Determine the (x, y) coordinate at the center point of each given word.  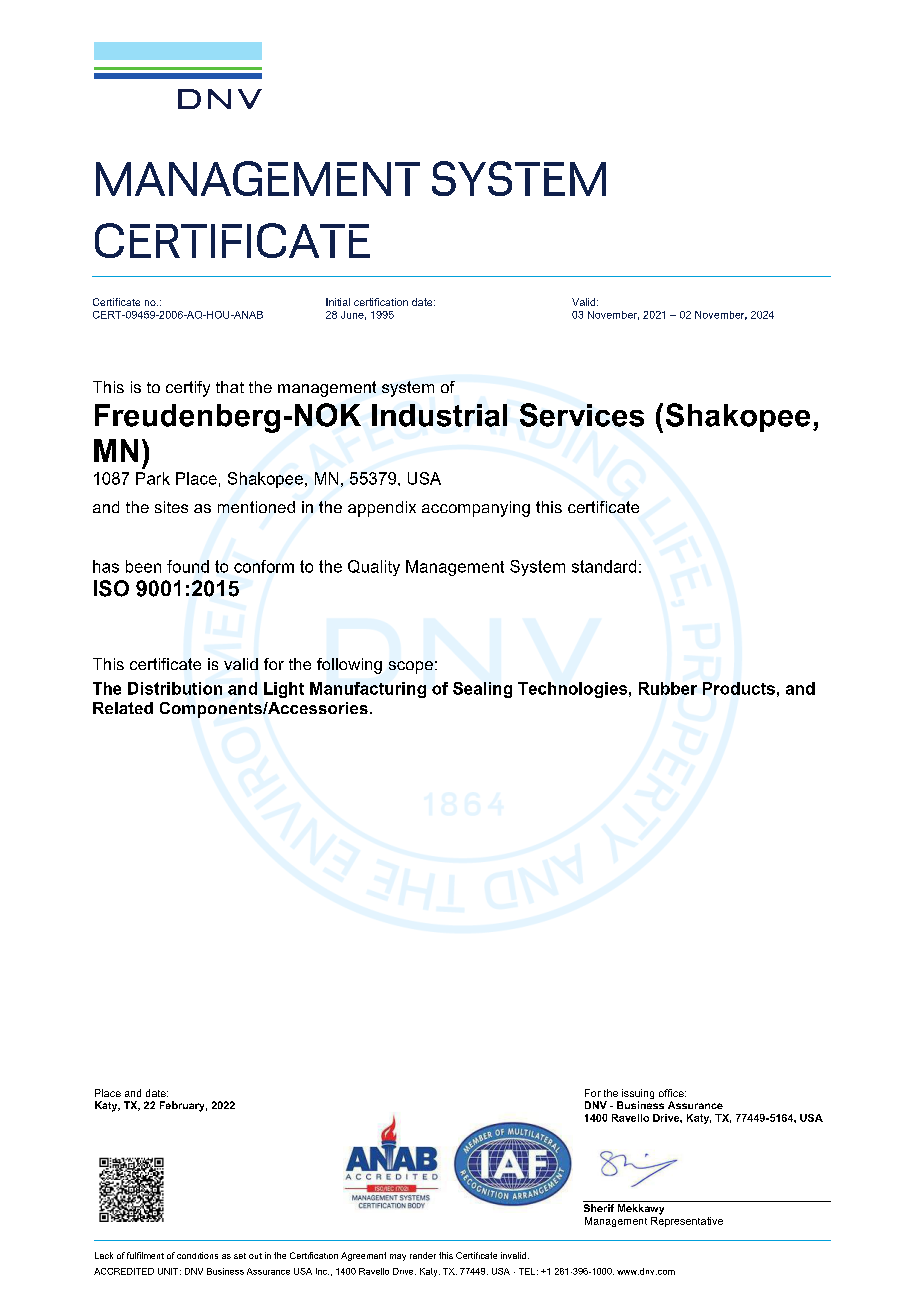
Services (582, 415)
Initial (338, 302)
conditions (197, 1255)
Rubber (668, 688)
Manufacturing (368, 690)
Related (123, 708)
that (230, 387)
